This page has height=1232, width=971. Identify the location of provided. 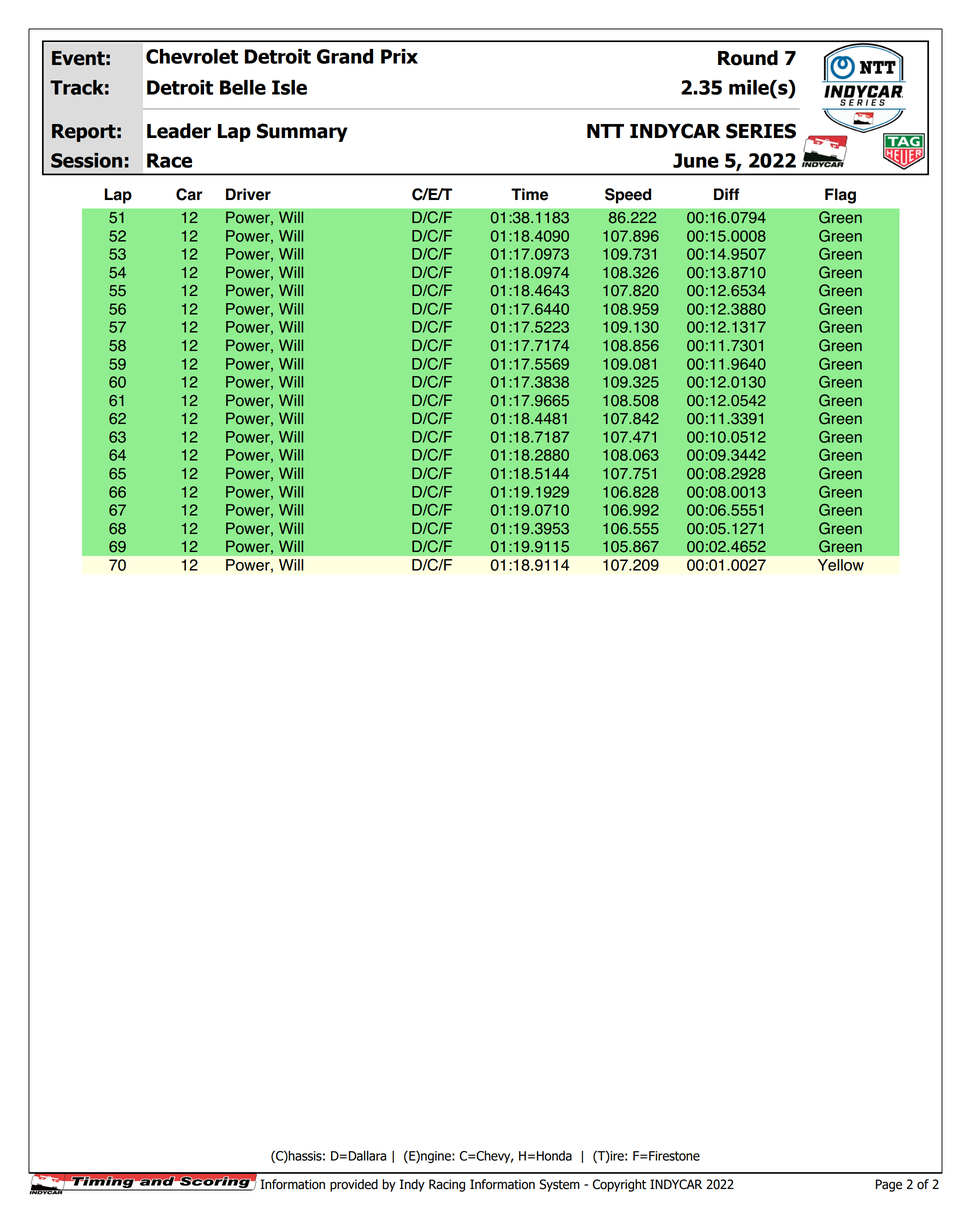
(354, 1185).
